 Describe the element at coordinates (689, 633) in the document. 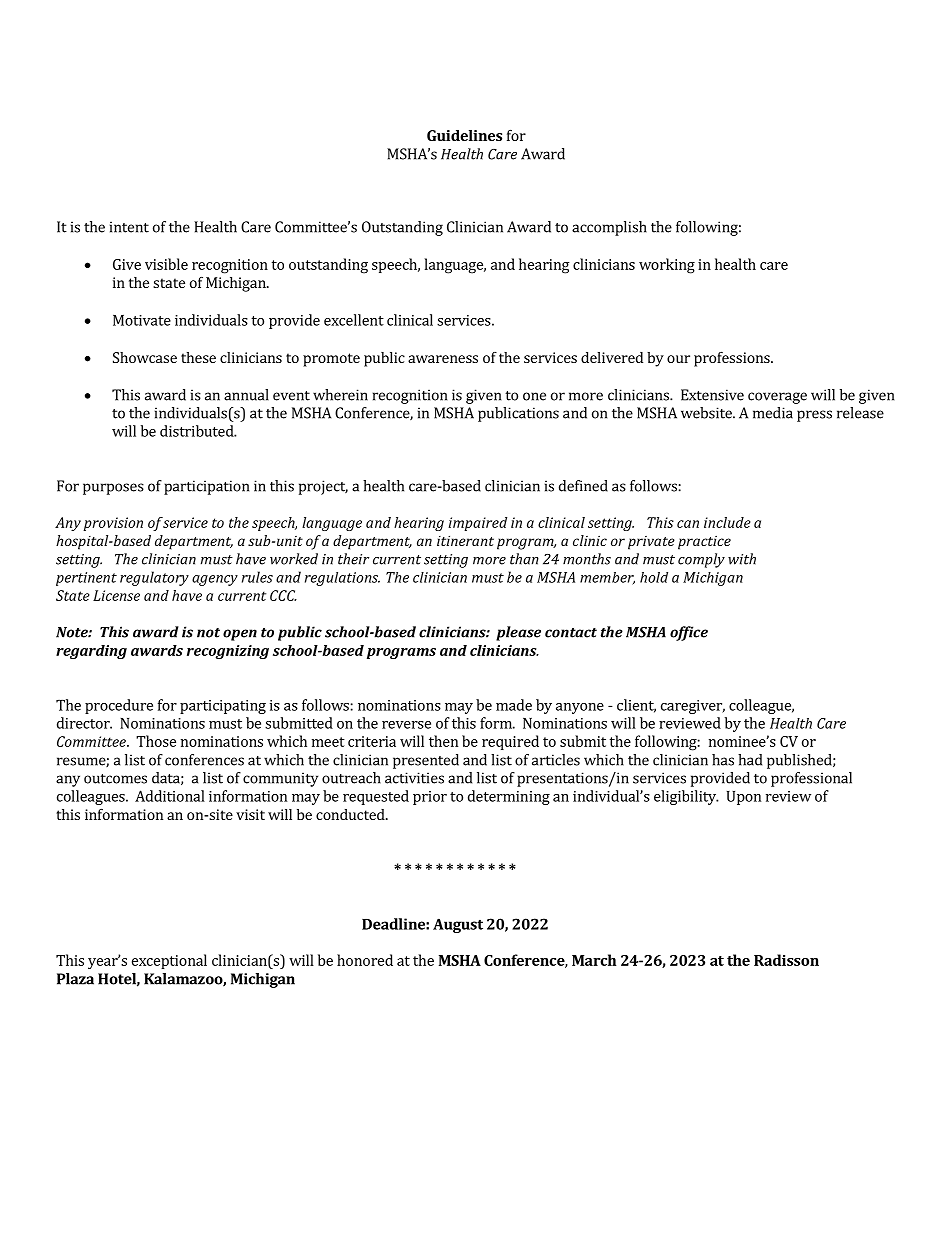

I see `office` at that location.
